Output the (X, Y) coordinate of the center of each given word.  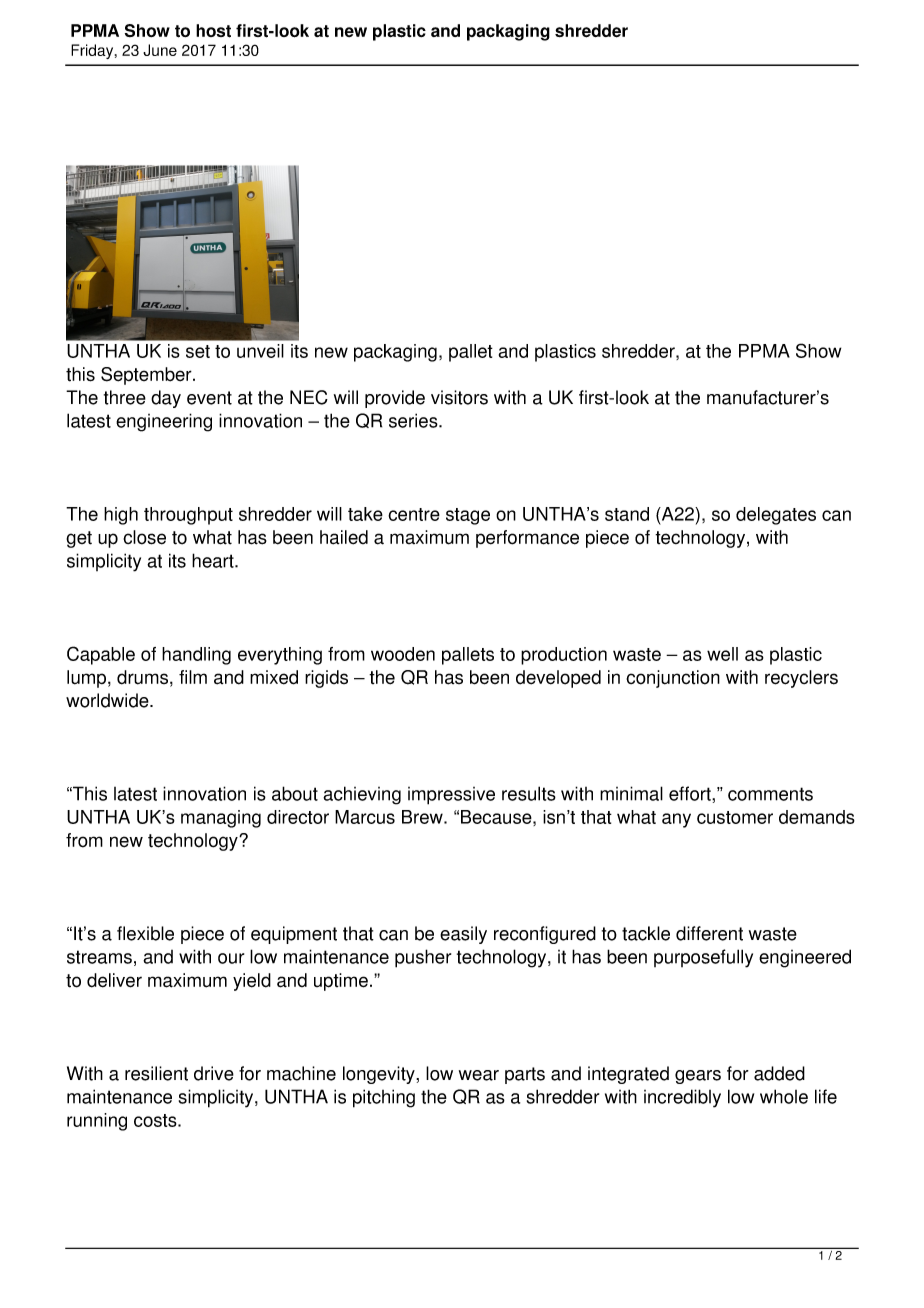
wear (479, 1075)
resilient (156, 1073)
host (213, 31)
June (160, 50)
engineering (164, 422)
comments (770, 794)
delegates (776, 516)
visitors (459, 397)
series (414, 420)
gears (698, 1077)
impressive (451, 796)
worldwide (108, 700)
